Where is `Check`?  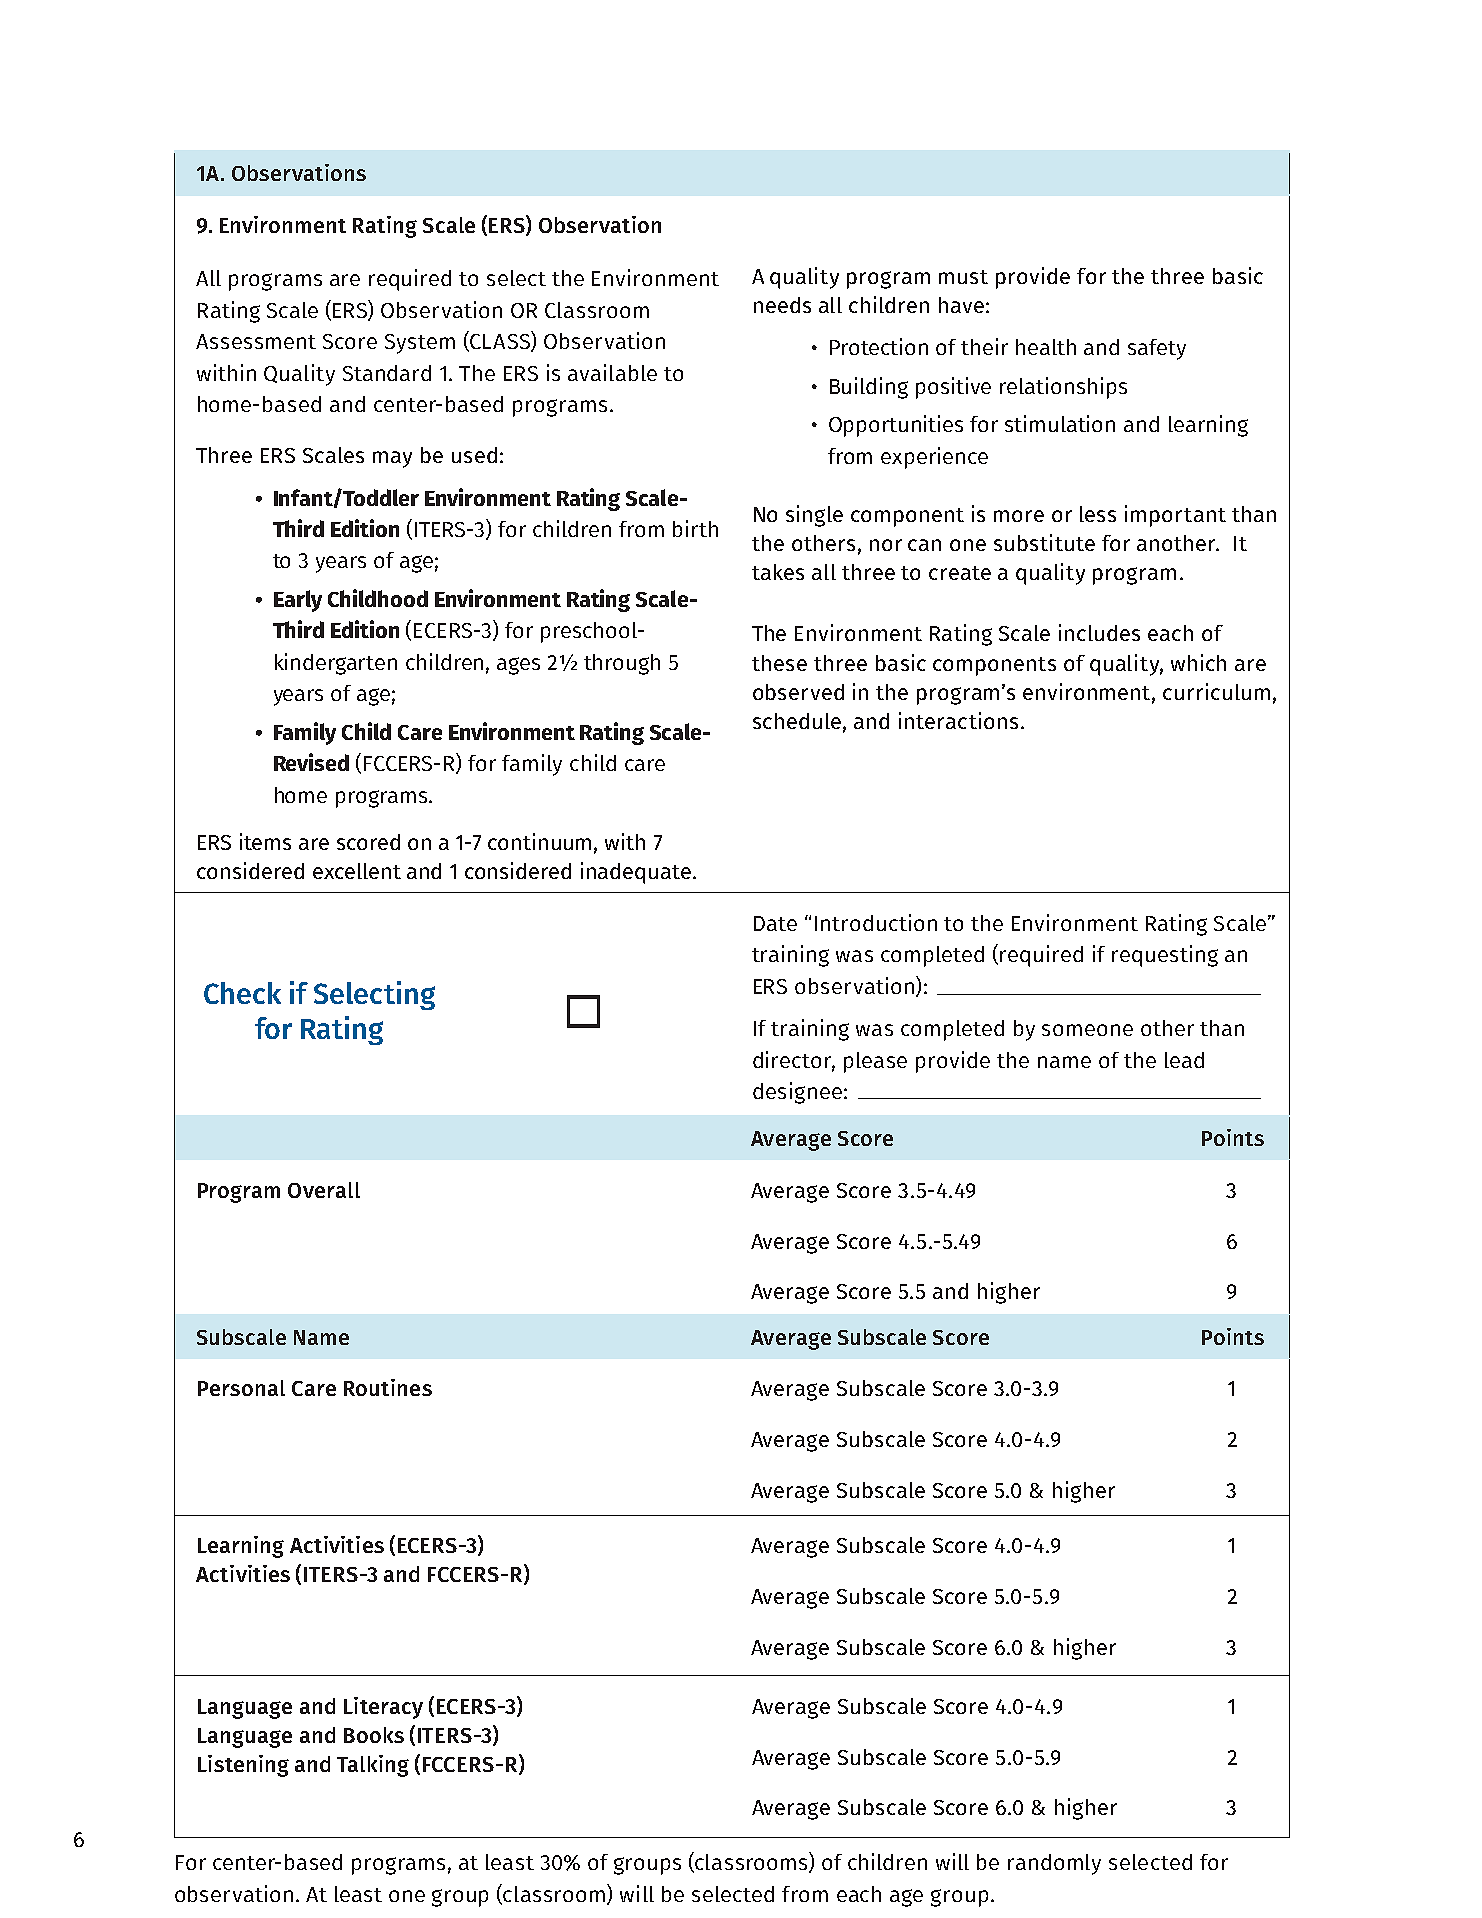
Check is located at coordinates (242, 993).
